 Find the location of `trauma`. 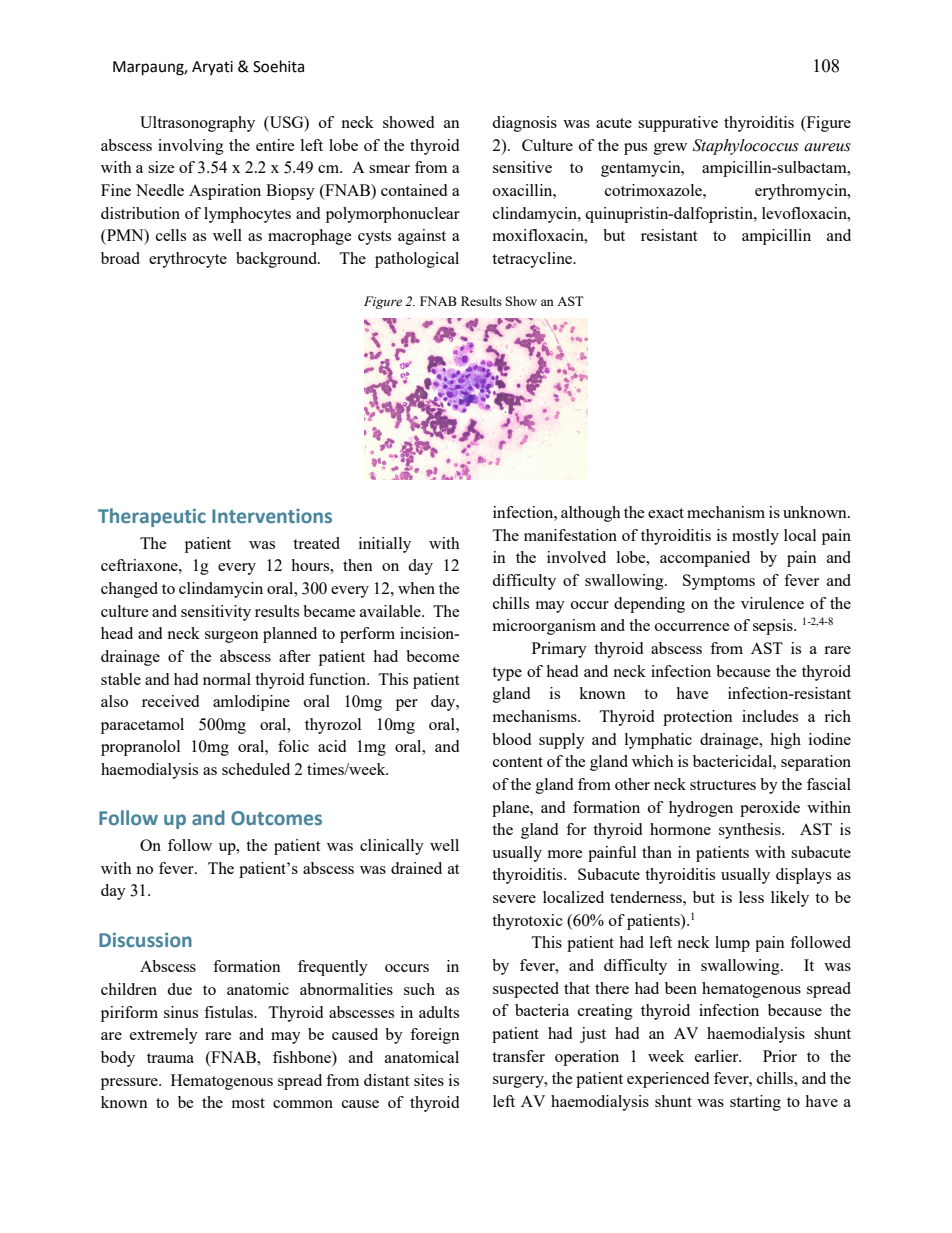

trauma is located at coordinates (170, 1058).
